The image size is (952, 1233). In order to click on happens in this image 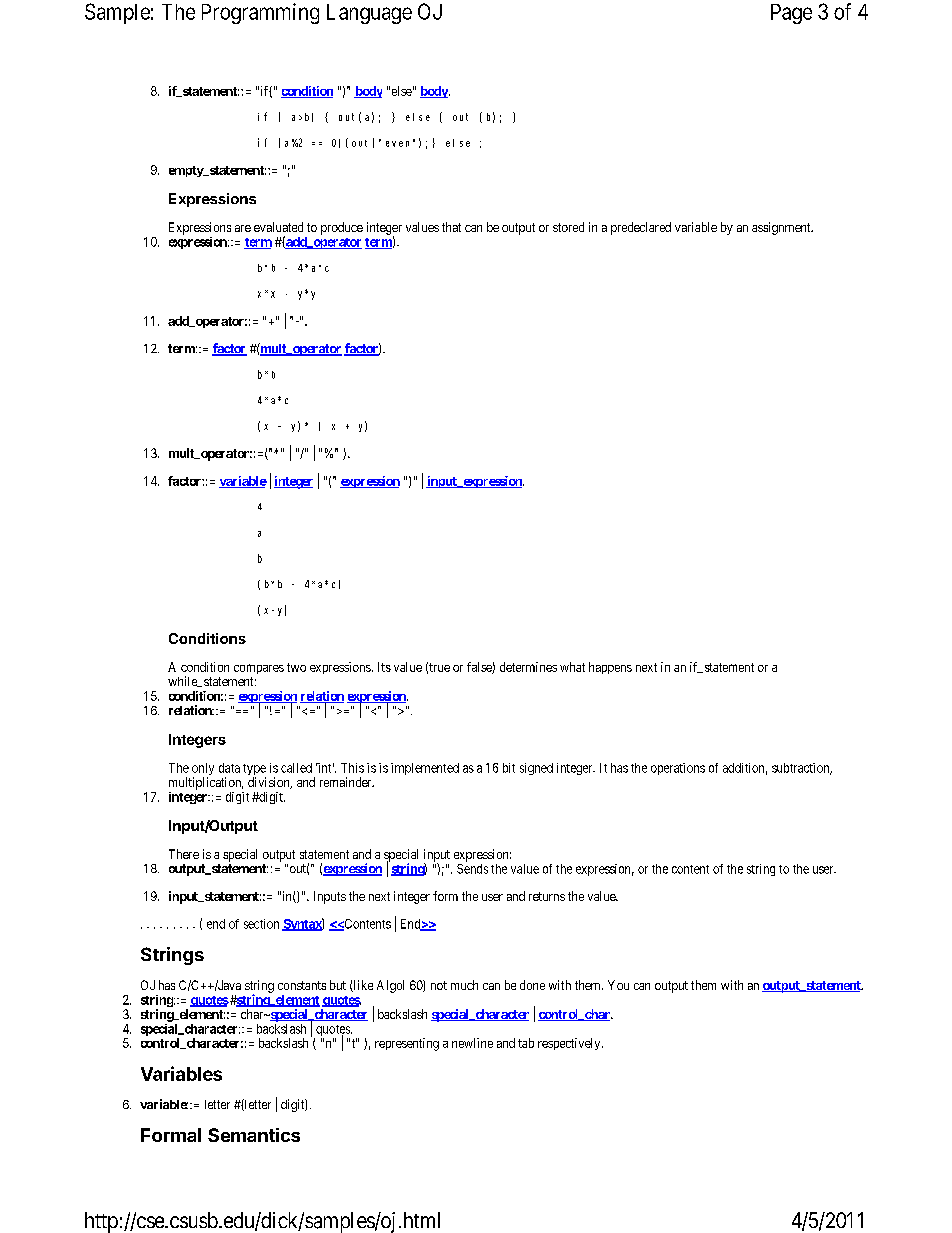, I will do `click(610, 668)`.
